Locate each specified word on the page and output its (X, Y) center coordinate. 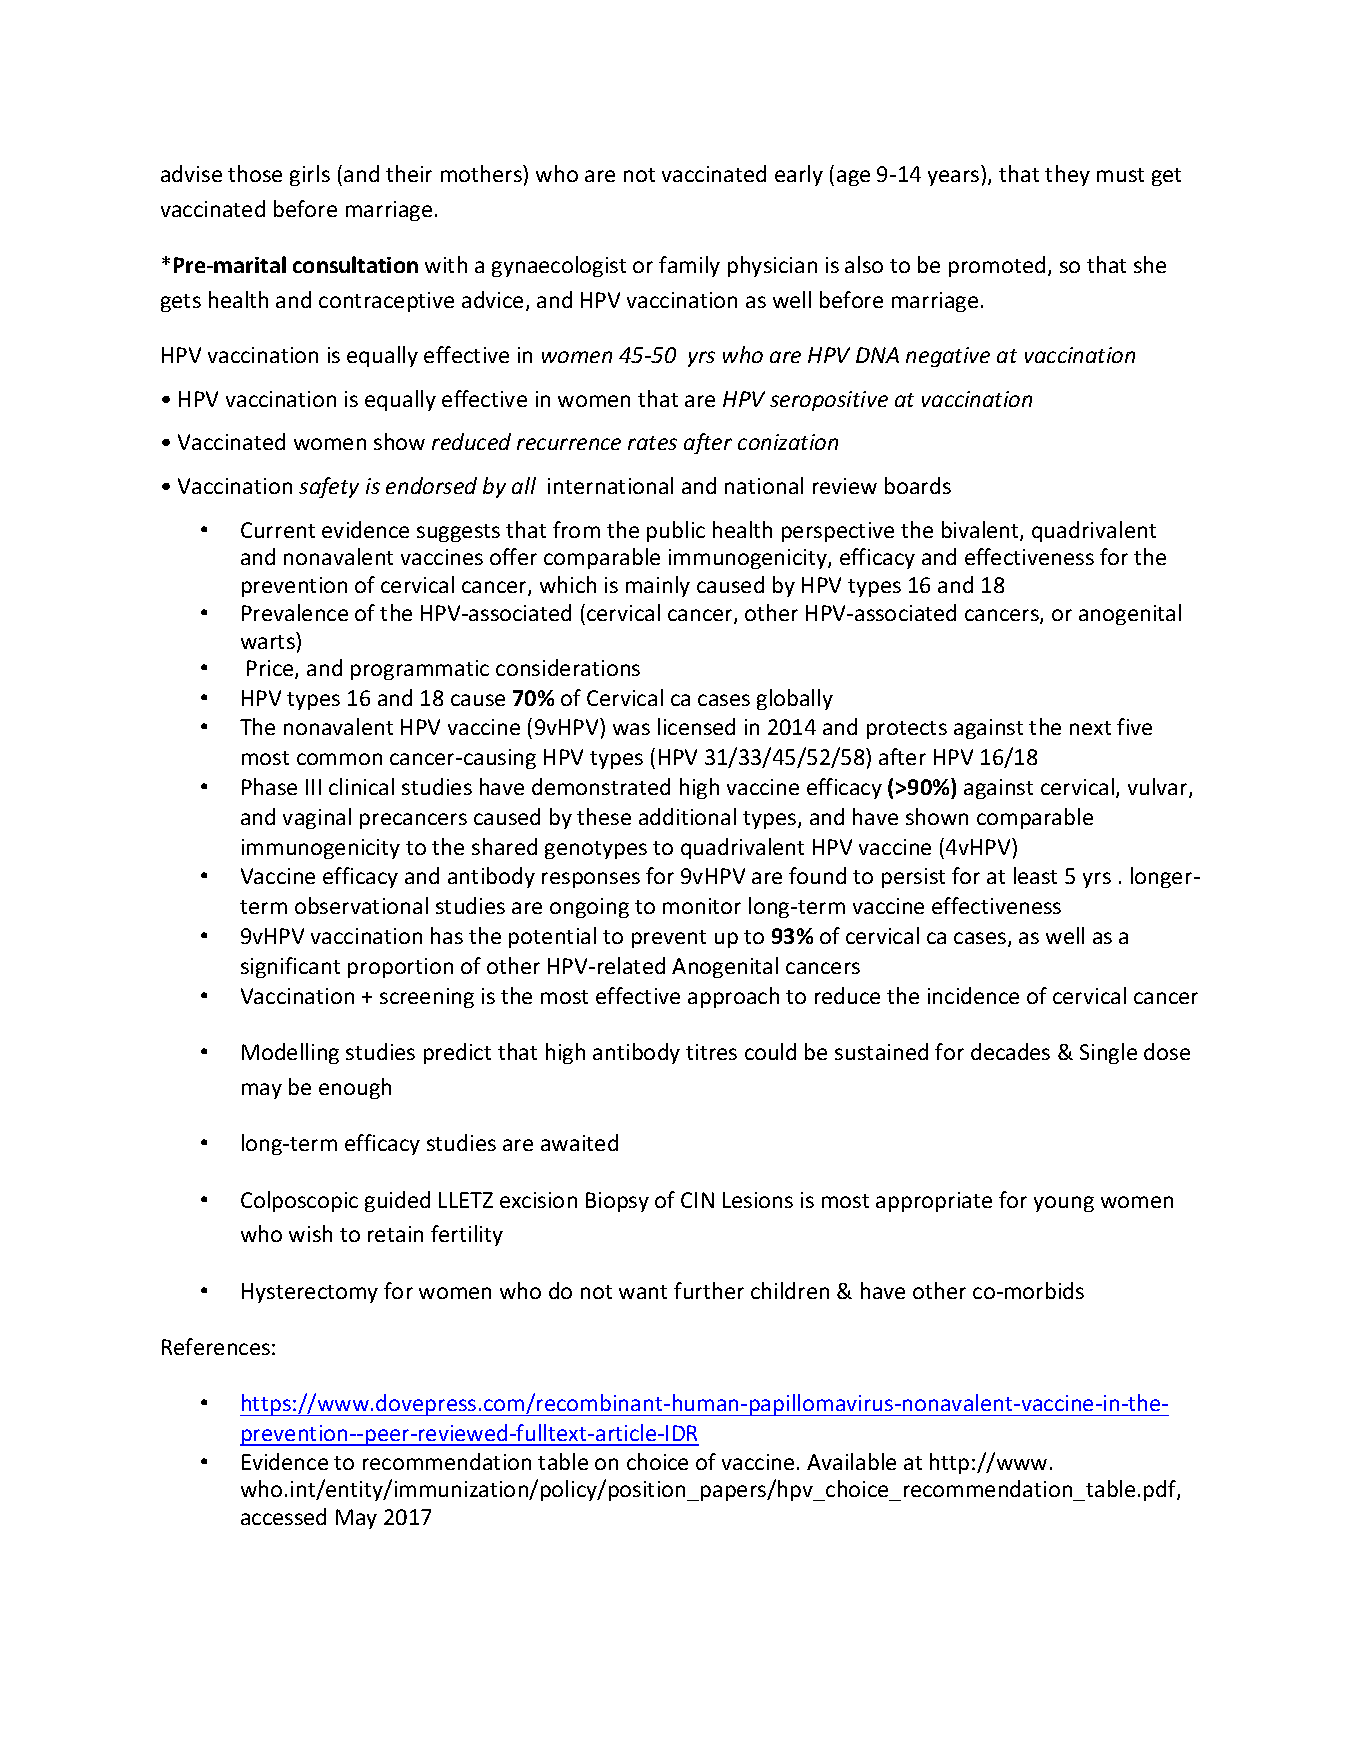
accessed (283, 1516)
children (790, 1290)
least (1035, 875)
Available (851, 1461)
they (1067, 175)
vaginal (317, 818)
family (689, 266)
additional (687, 816)
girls (310, 175)
